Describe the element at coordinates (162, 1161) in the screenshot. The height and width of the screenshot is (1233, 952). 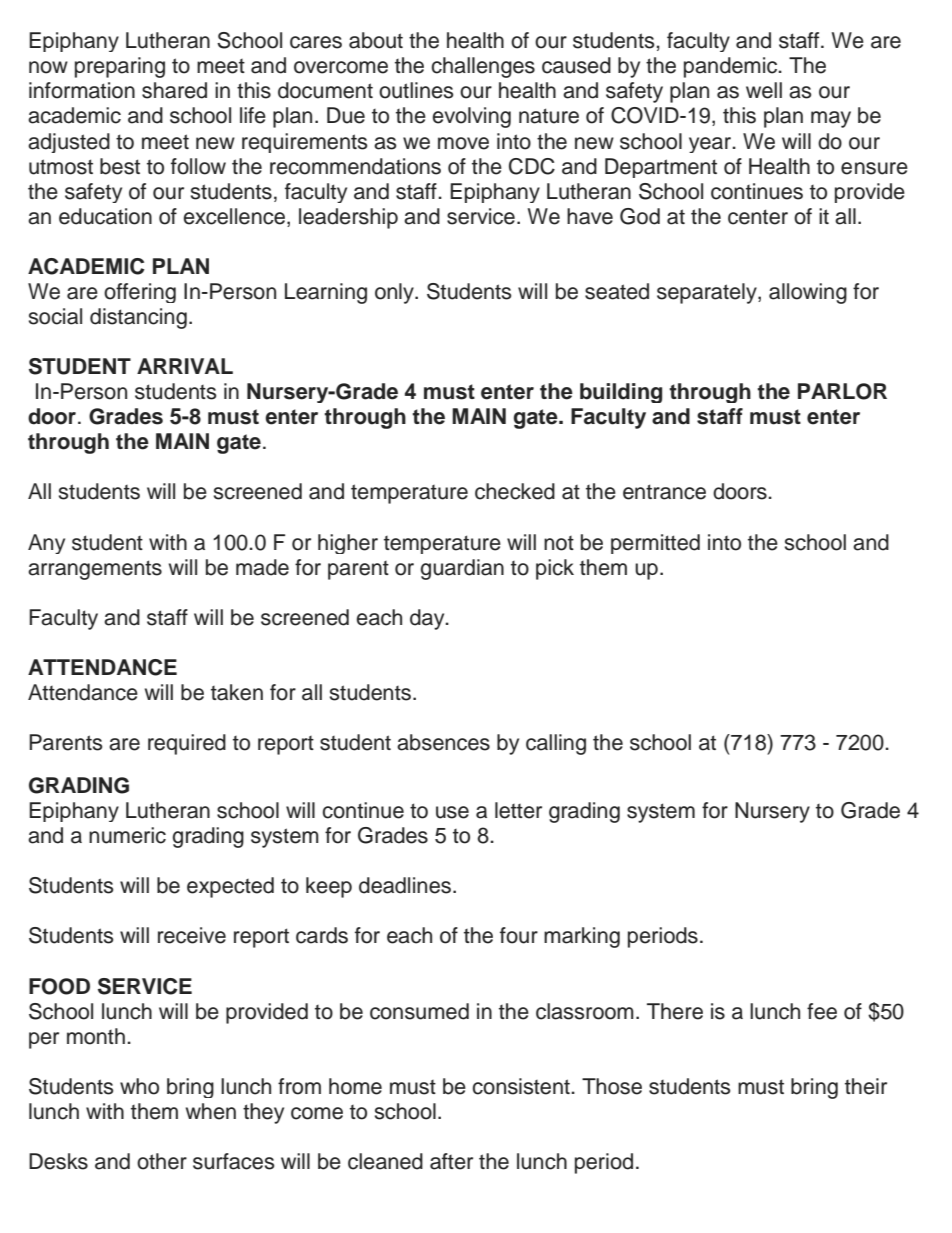
I see `other` at that location.
